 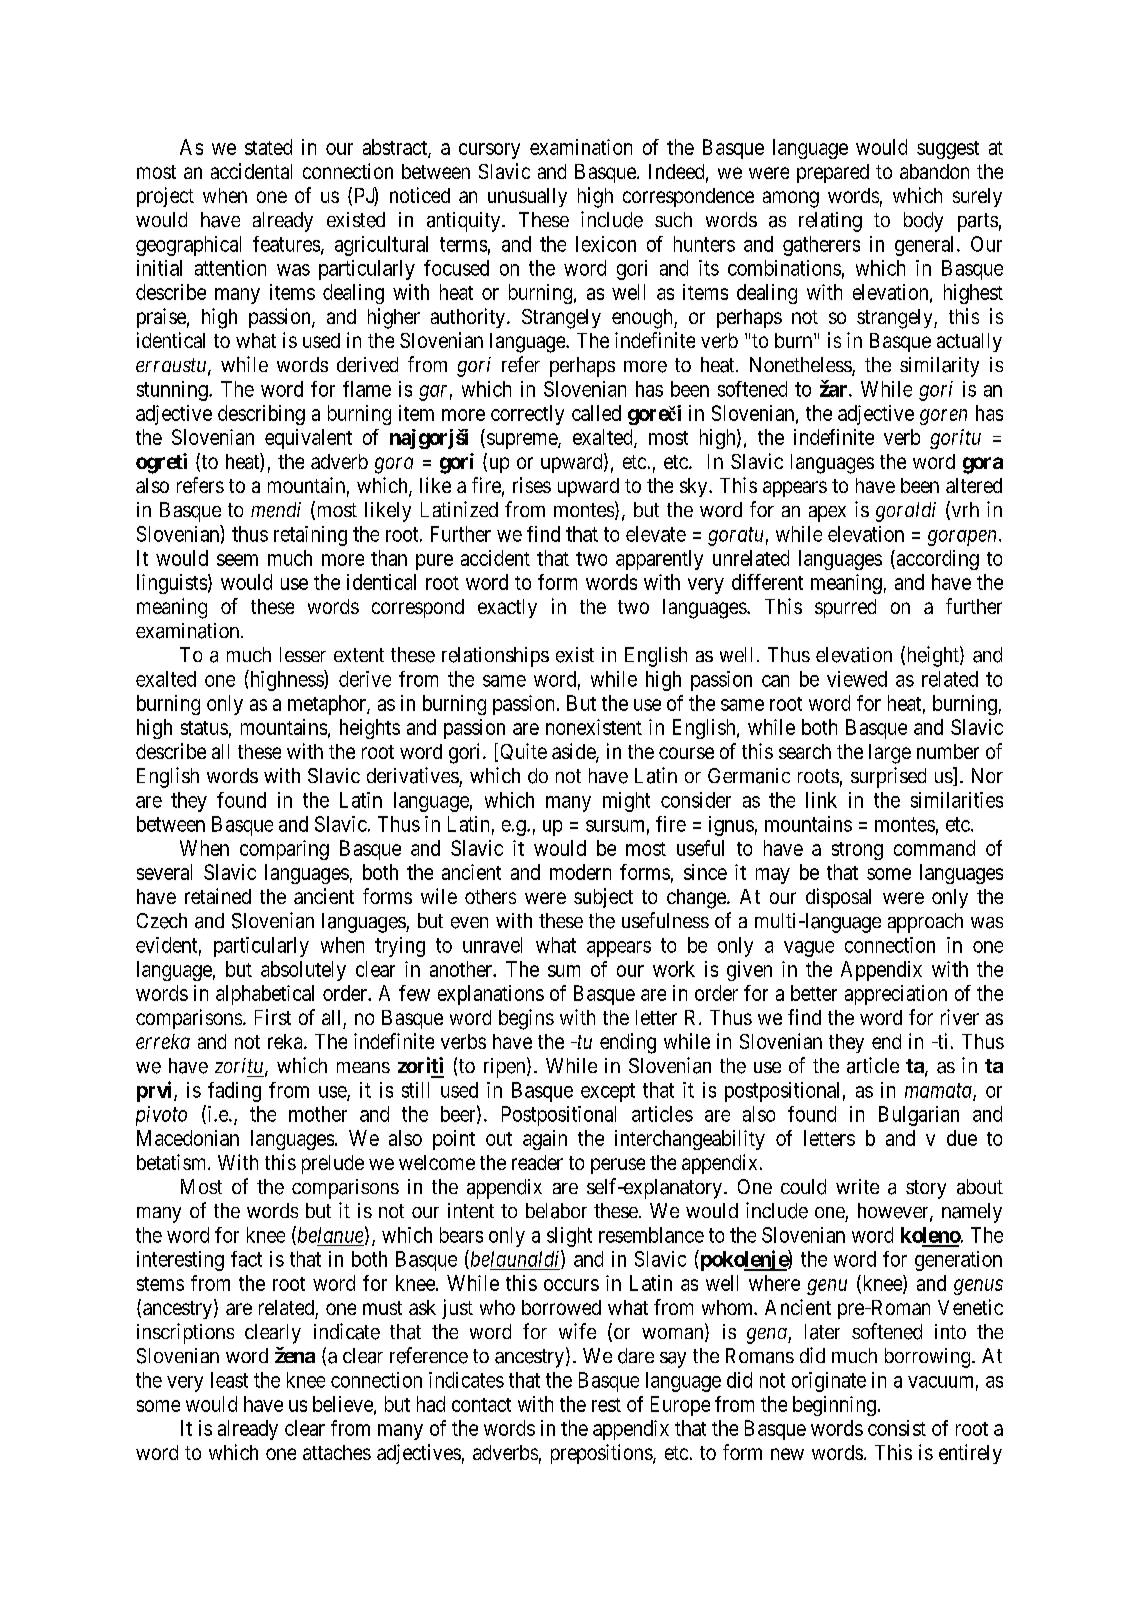 What do you see at coordinates (229, 1380) in the screenshot?
I see `least` at bounding box center [229, 1380].
